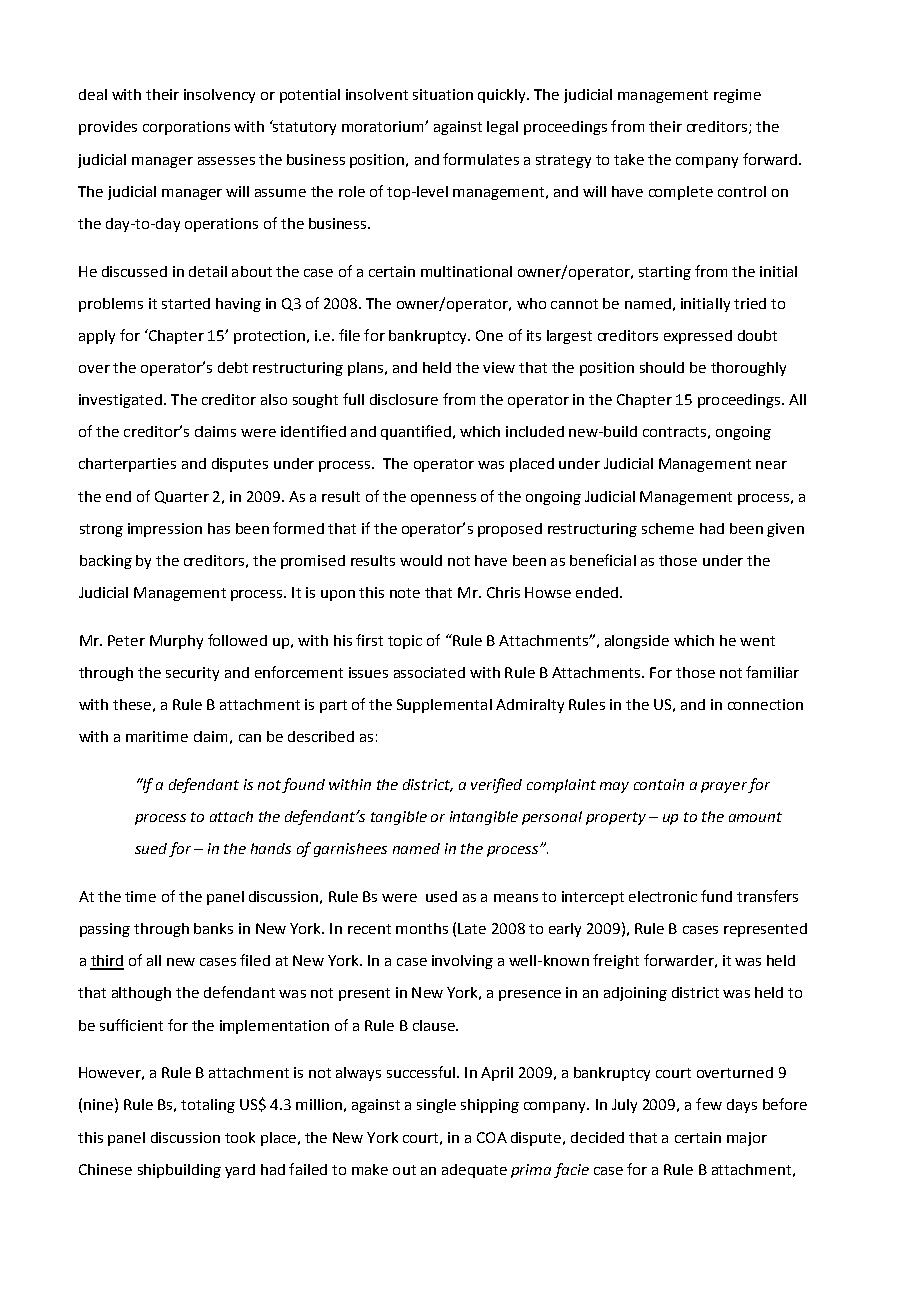 The image size is (924, 1308). What do you see at coordinates (151, 848) in the page?
I see `sued` at bounding box center [151, 848].
